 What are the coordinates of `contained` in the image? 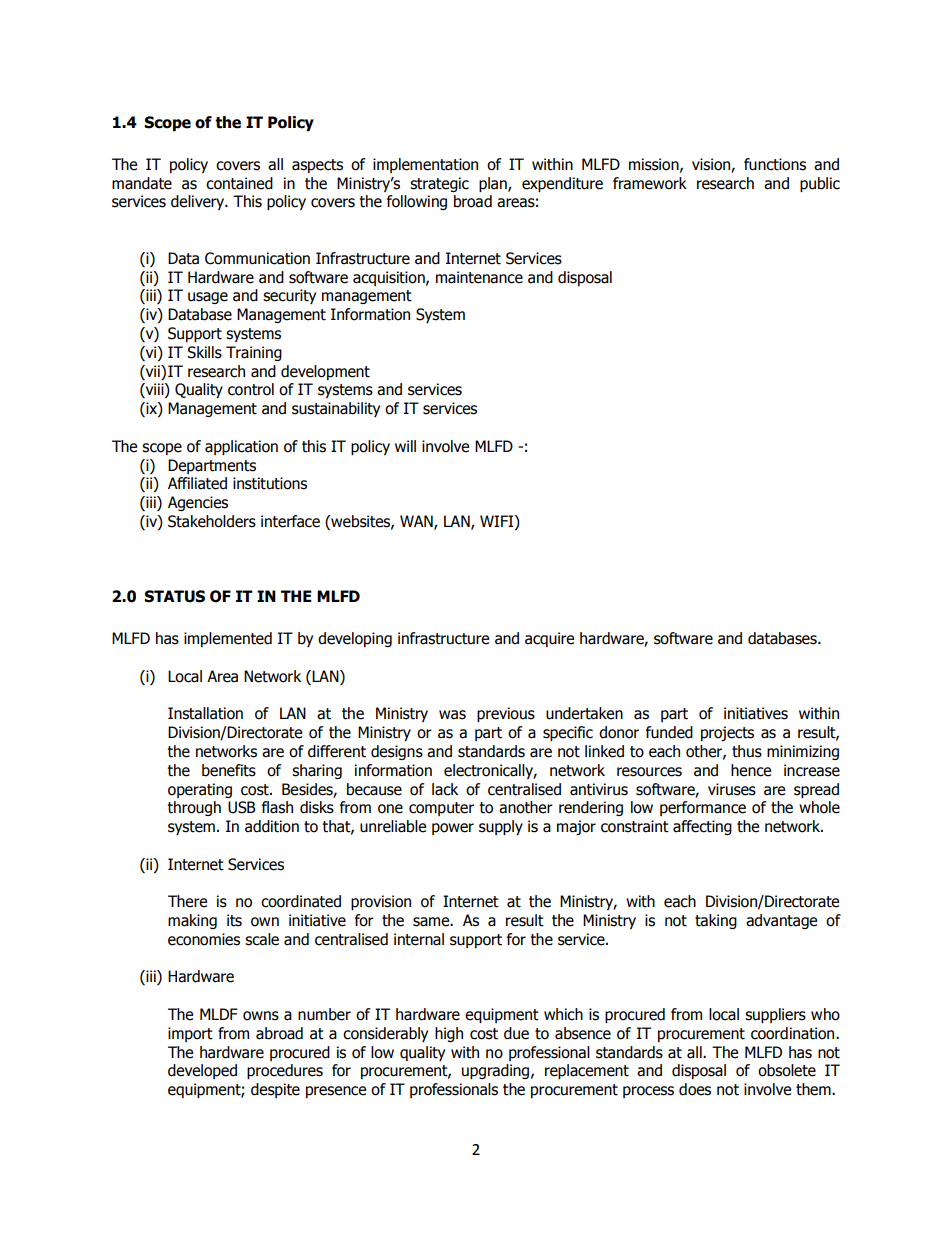 It's located at (239, 183).
